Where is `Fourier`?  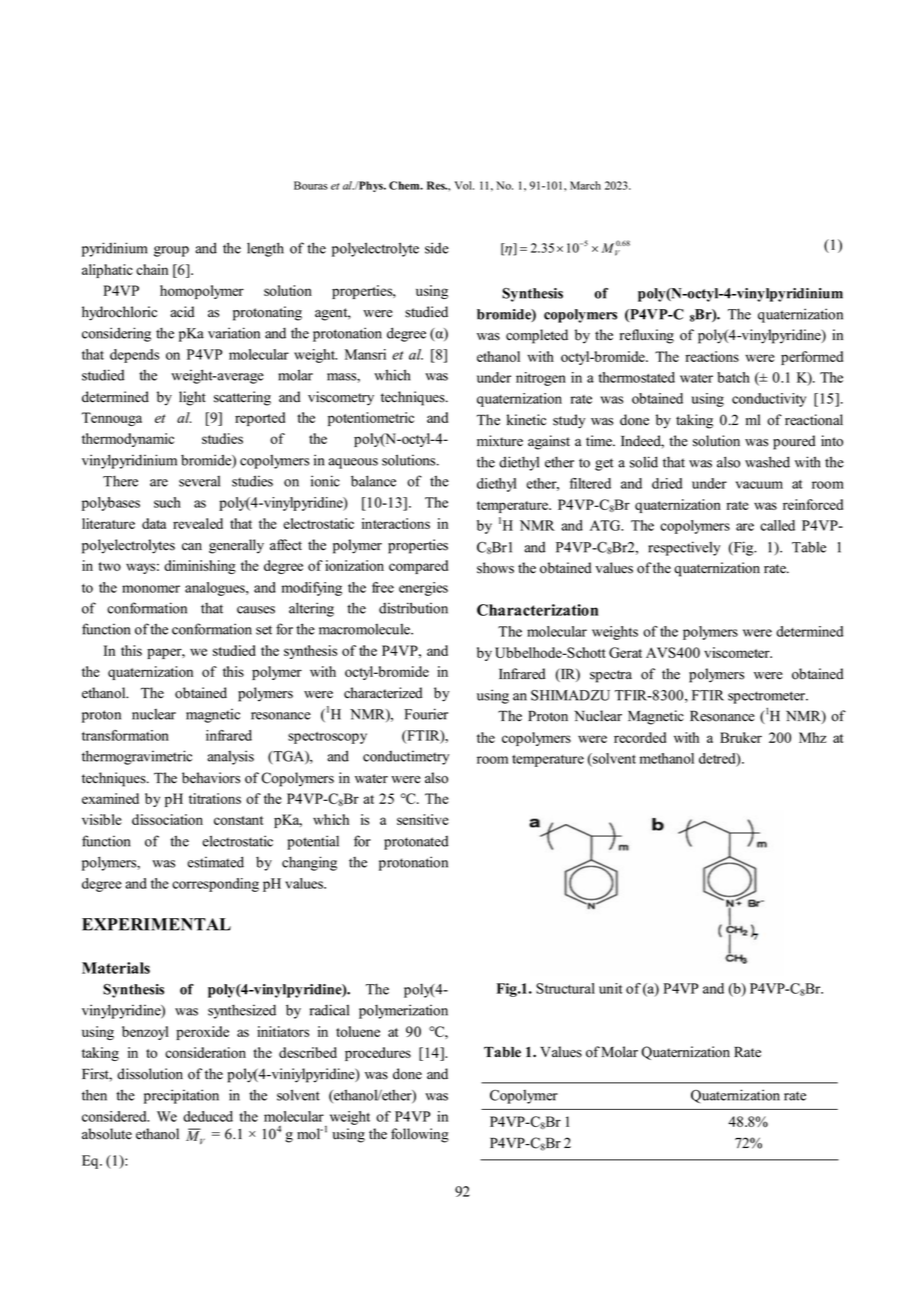
Fourier is located at coordinates (426, 714).
